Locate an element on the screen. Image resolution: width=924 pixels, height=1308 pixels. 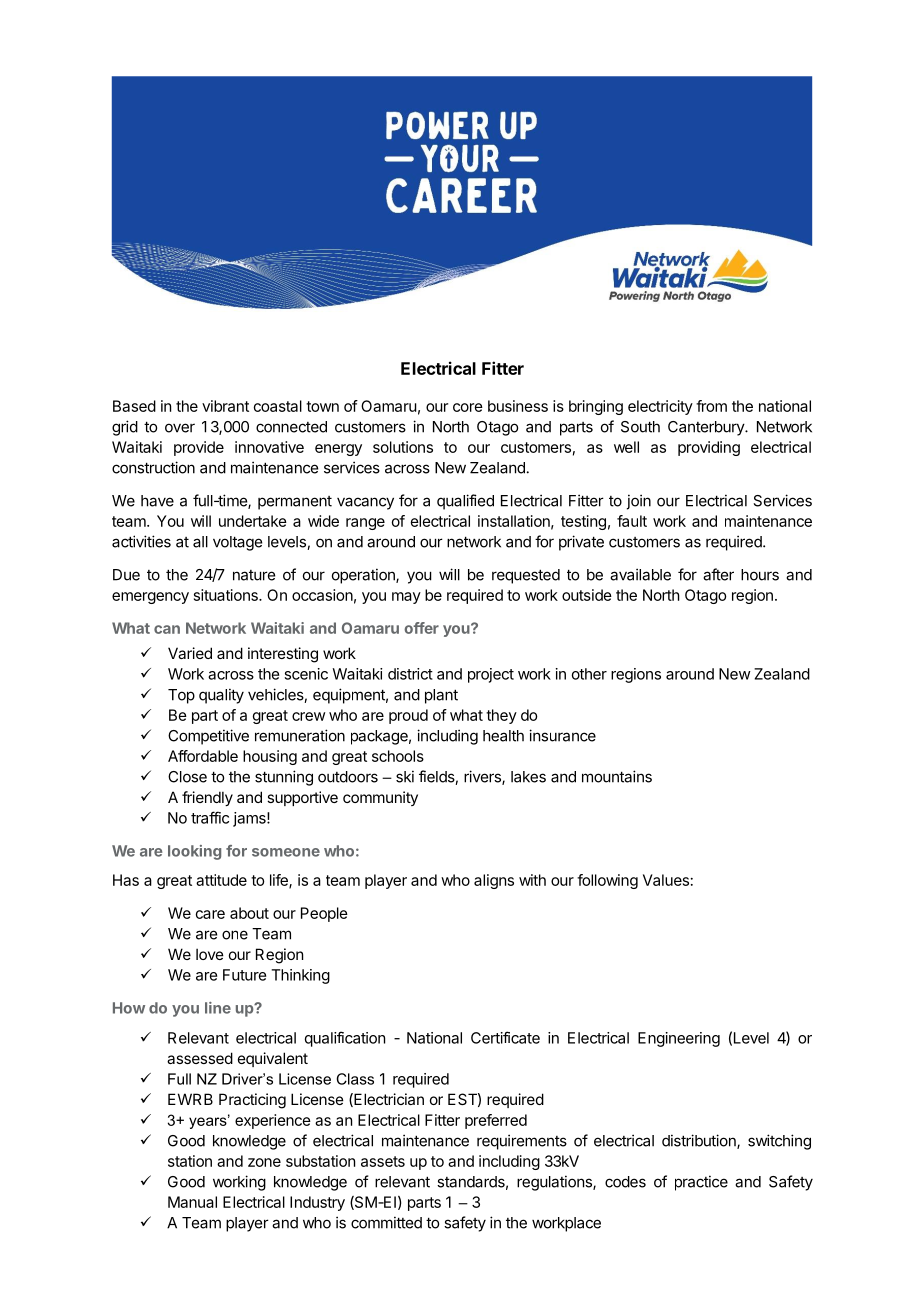
over is located at coordinates (180, 428).
